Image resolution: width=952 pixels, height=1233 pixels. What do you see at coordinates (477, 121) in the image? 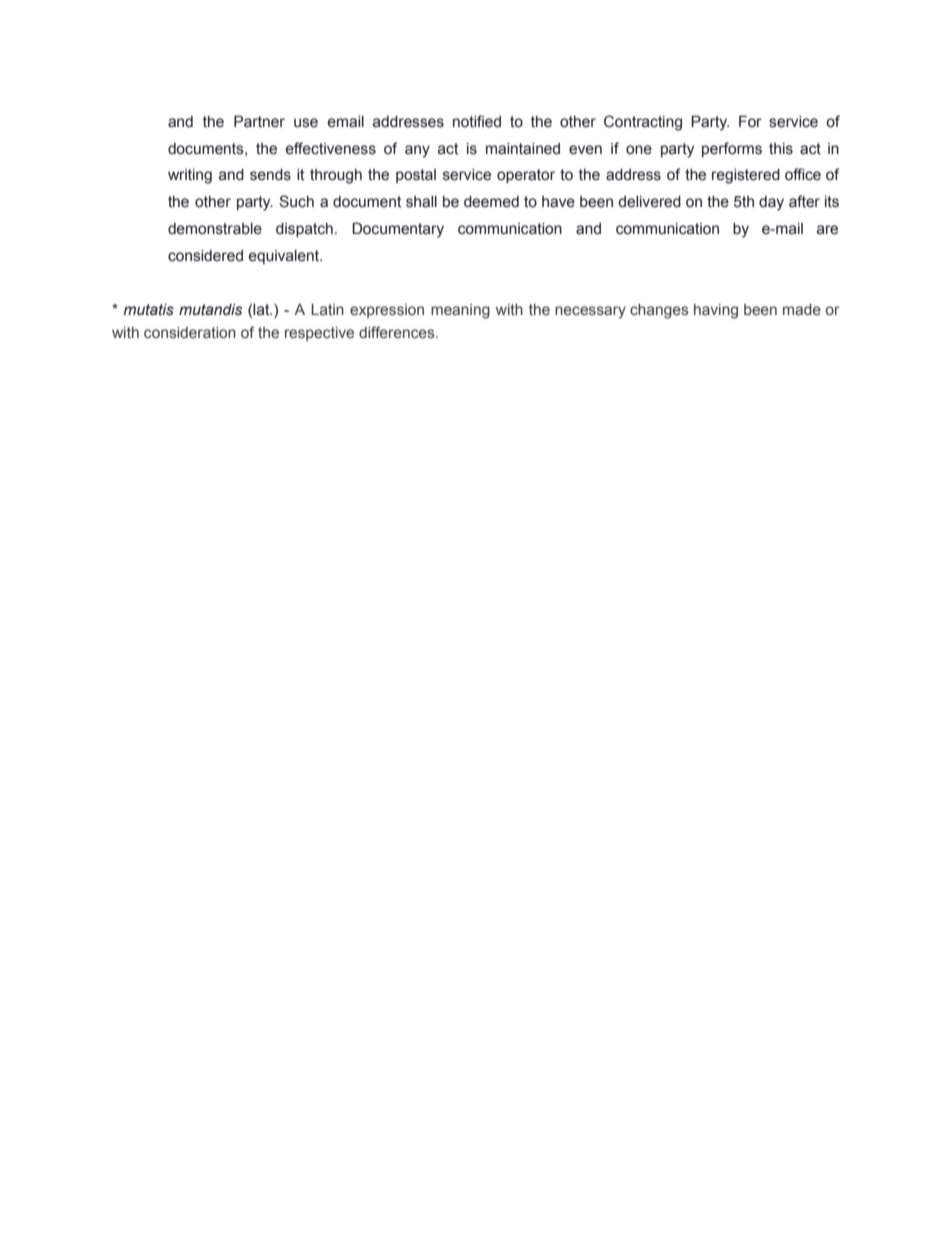
I see `notified` at bounding box center [477, 121].
